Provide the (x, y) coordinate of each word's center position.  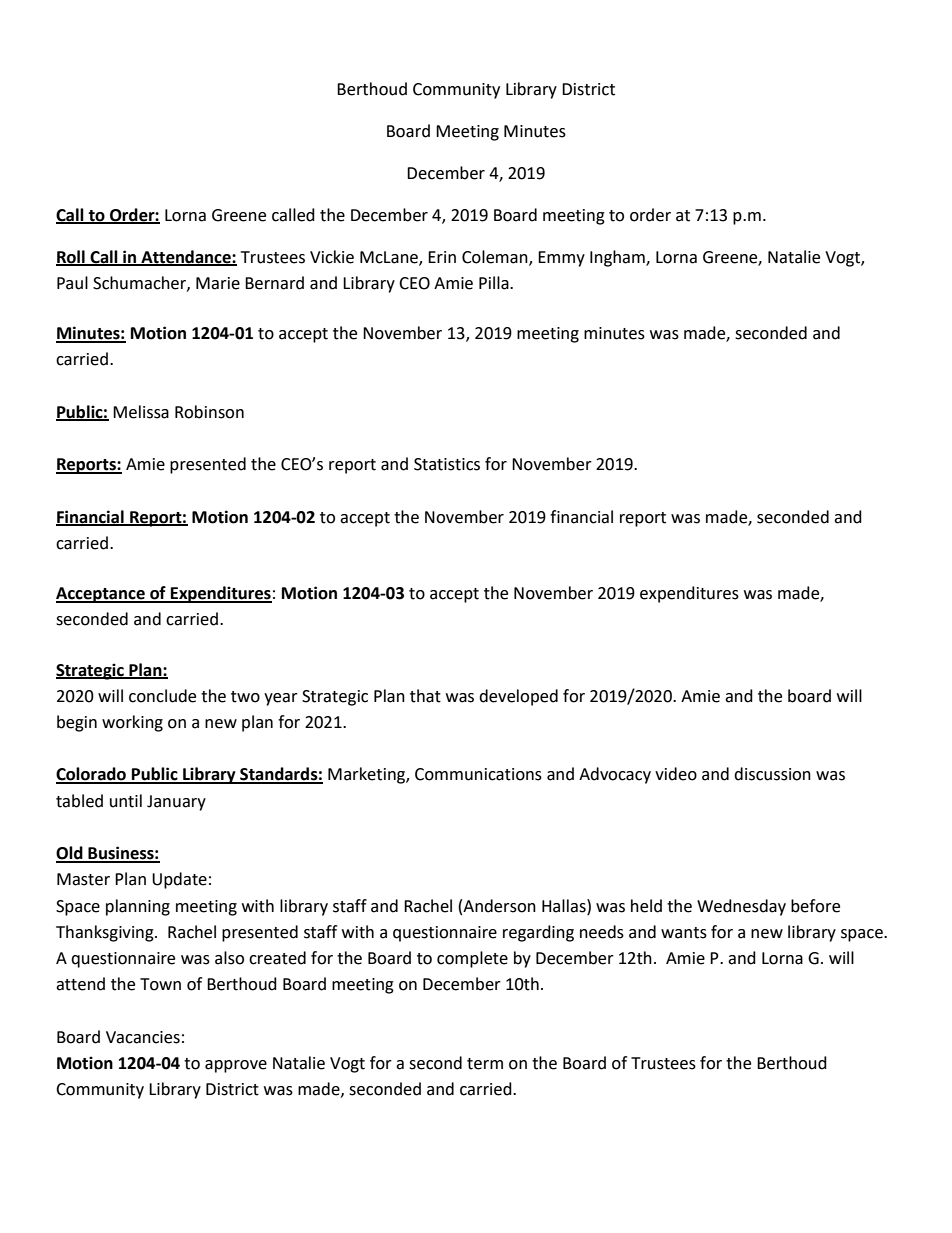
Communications (478, 774)
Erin (442, 257)
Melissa (141, 412)
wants (684, 933)
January (176, 803)
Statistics (447, 464)
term (485, 1064)
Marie (218, 283)
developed (518, 697)
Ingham (618, 258)
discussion (772, 774)
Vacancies (143, 1037)
